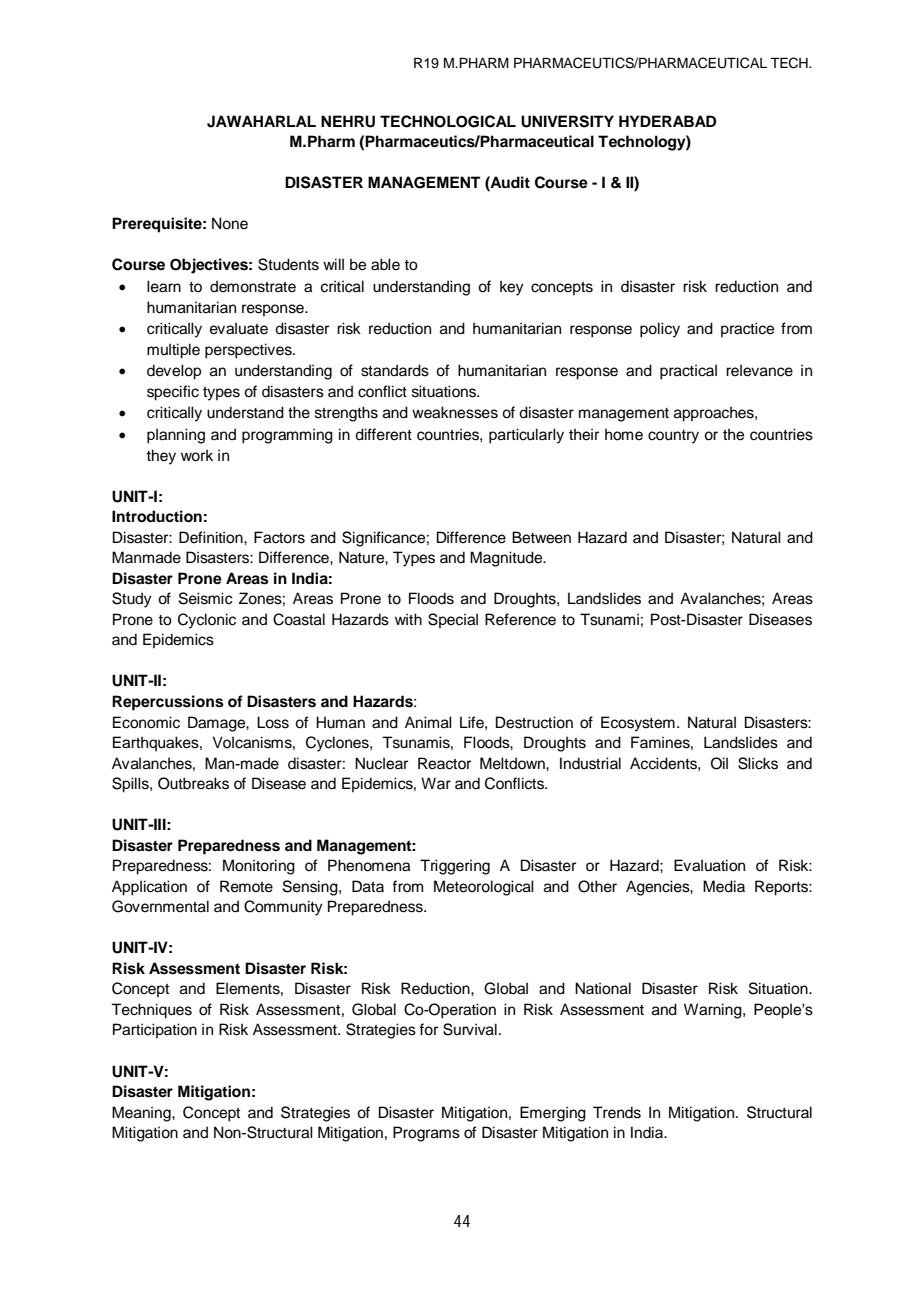  Describe the element at coordinates (453, 620) in the screenshot. I see `Special` at that location.
